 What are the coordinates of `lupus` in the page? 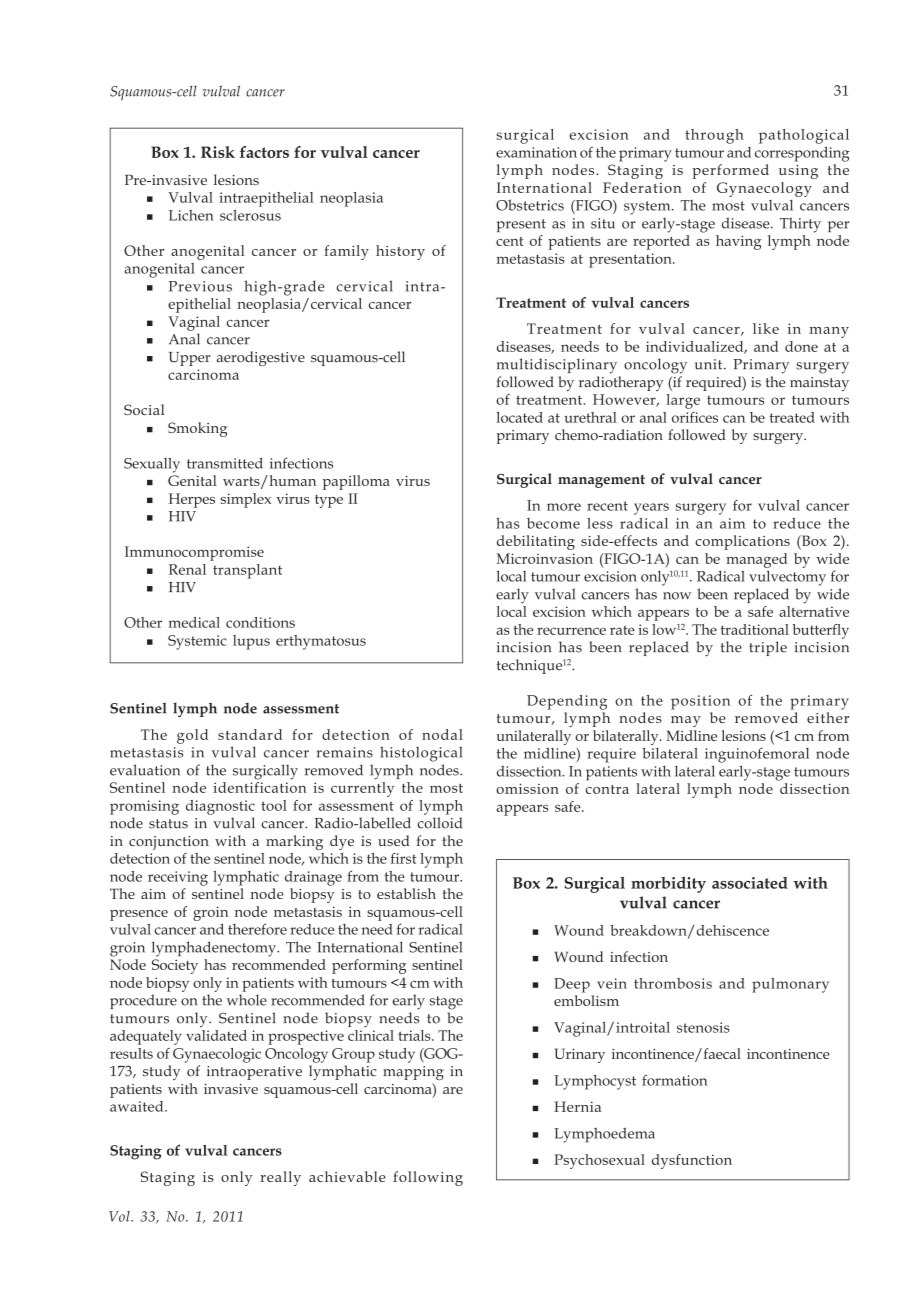 It's located at (251, 642).
